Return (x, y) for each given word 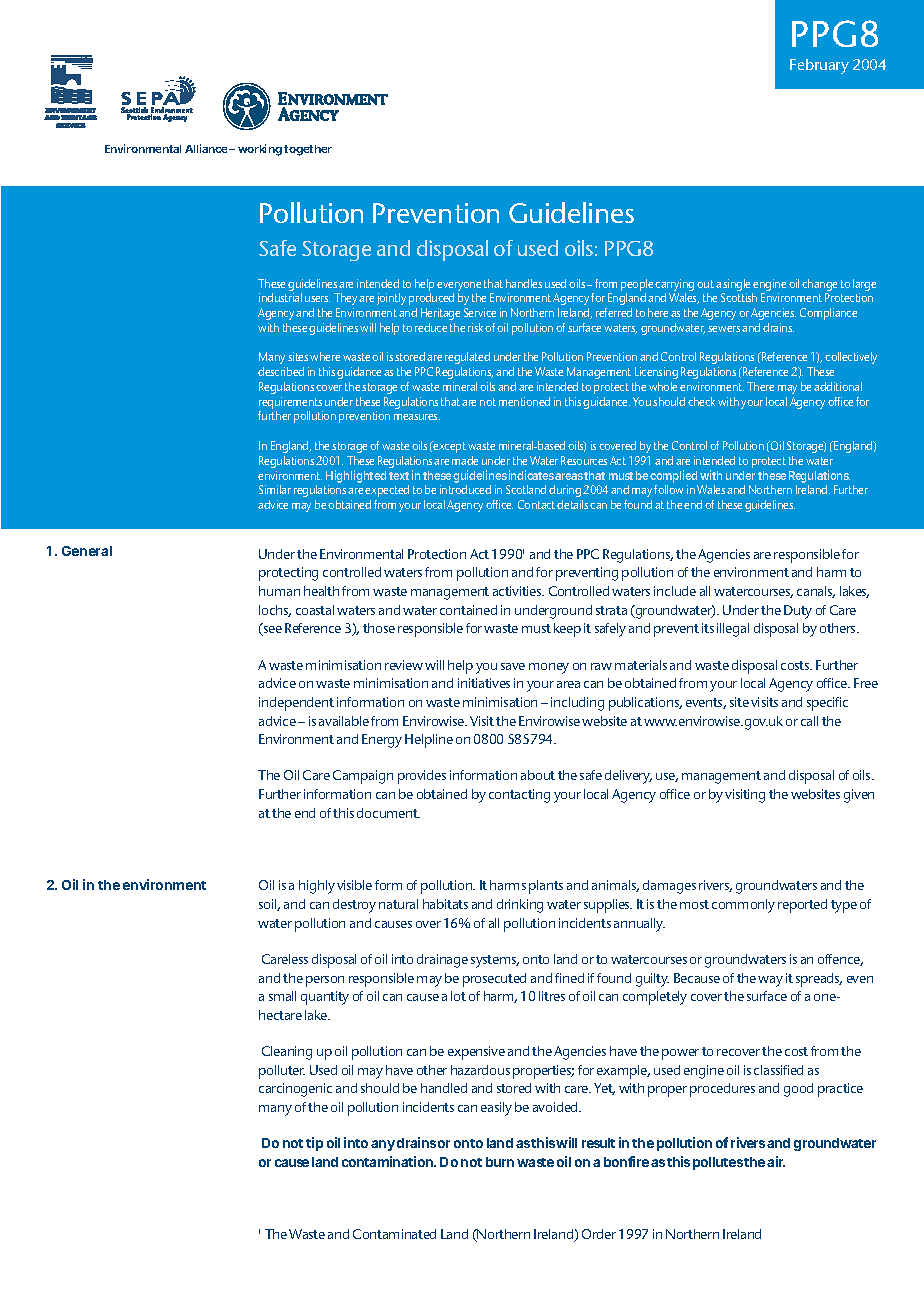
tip (314, 1144)
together (308, 150)
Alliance (207, 148)
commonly (743, 906)
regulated (467, 358)
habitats (445, 904)
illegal (733, 630)
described (281, 371)
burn (500, 1162)
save (513, 666)
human (279, 591)
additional (838, 386)
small (282, 996)
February (819, 66)
